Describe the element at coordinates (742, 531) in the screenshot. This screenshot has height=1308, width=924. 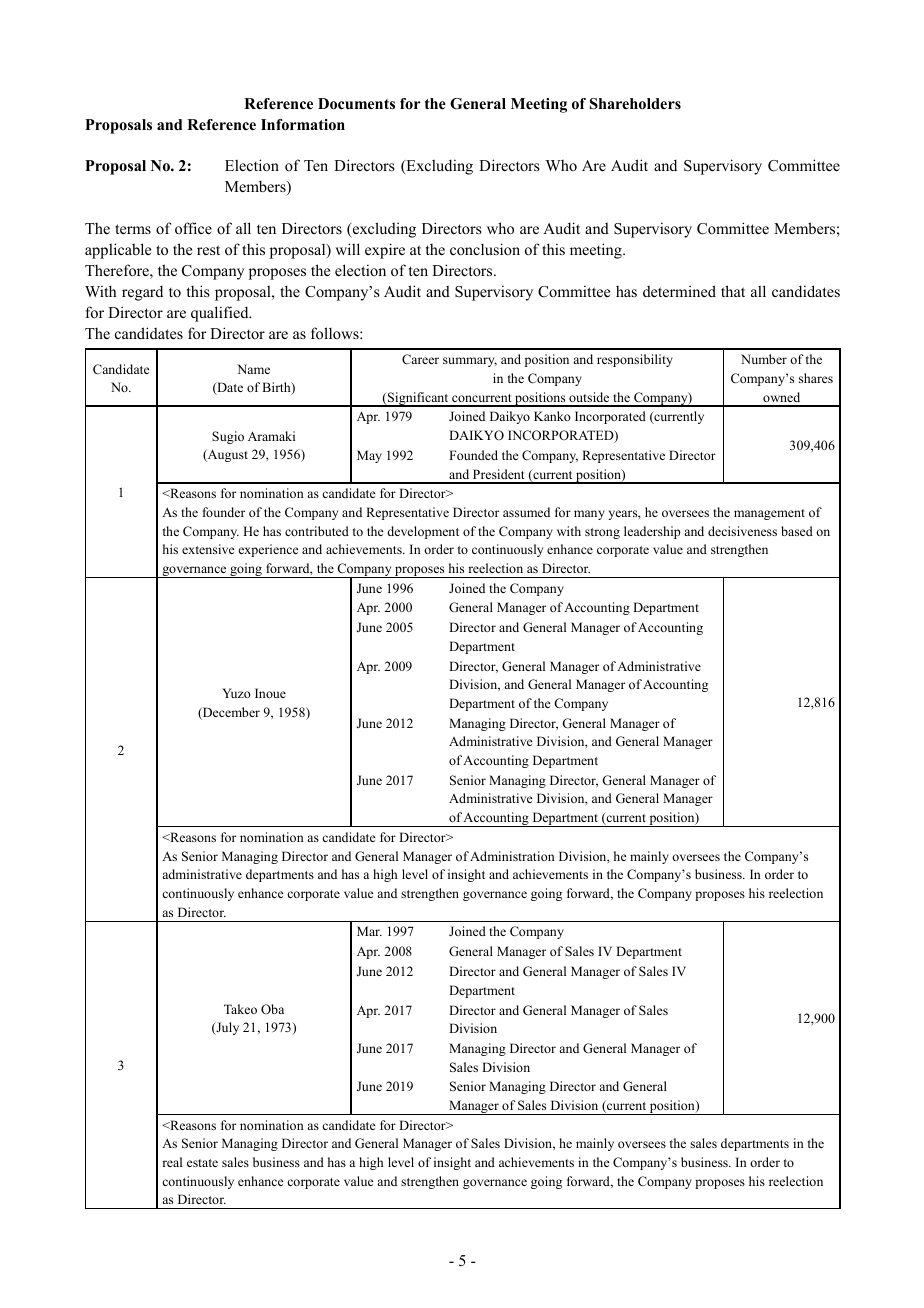
I see `decisiveness` at that location.
